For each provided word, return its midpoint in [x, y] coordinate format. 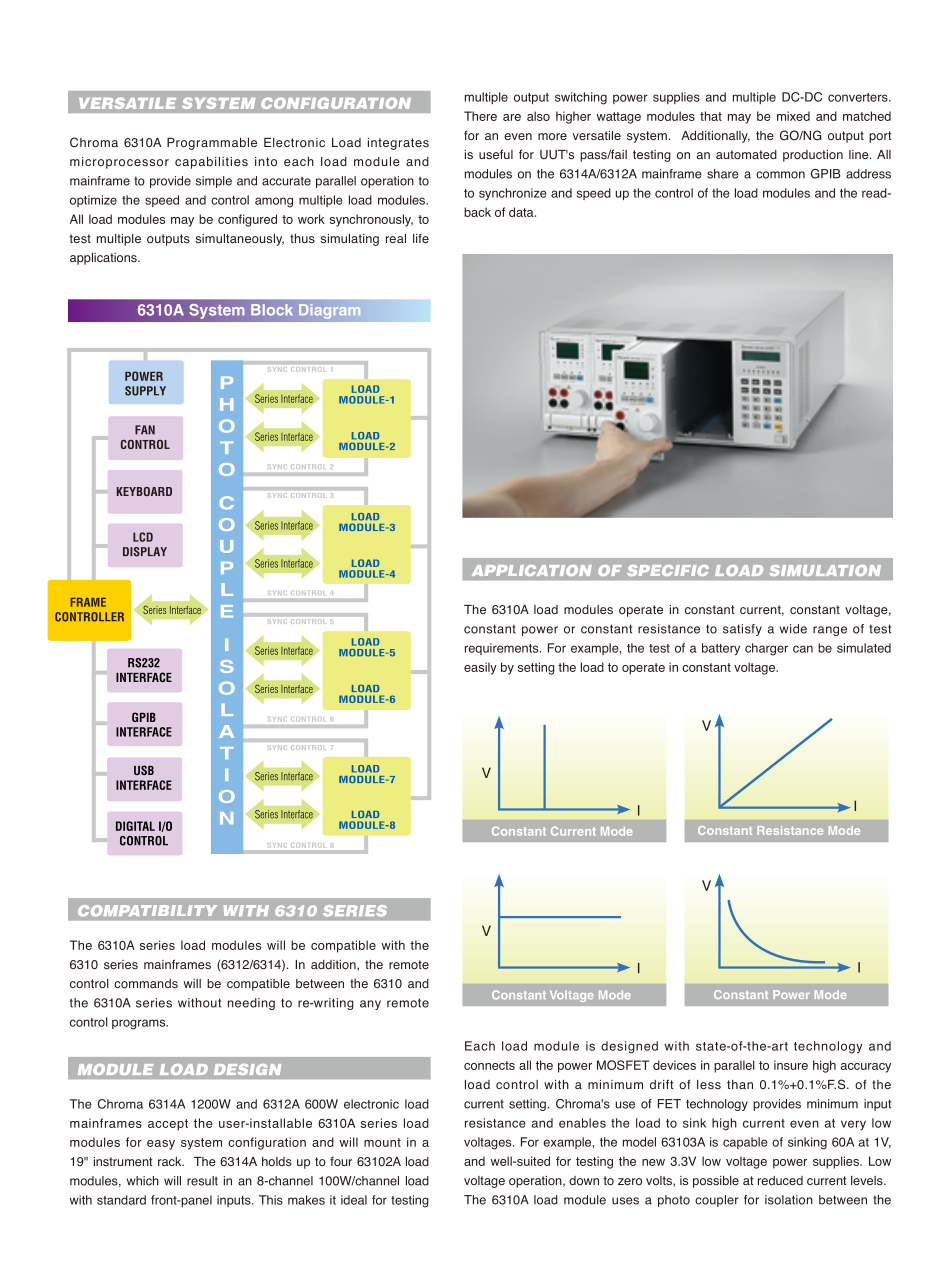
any [370, 1005]
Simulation [825, 570]
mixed [793, 116]
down [584, 1180]
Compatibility [147, 911]
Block [272, 310]
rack [171, 1161]
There [480, 116]
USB [144, 770]
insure [791, 1065]
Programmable [212, 144]
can [803, 649]
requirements [503, 649]
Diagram [329, 311]
